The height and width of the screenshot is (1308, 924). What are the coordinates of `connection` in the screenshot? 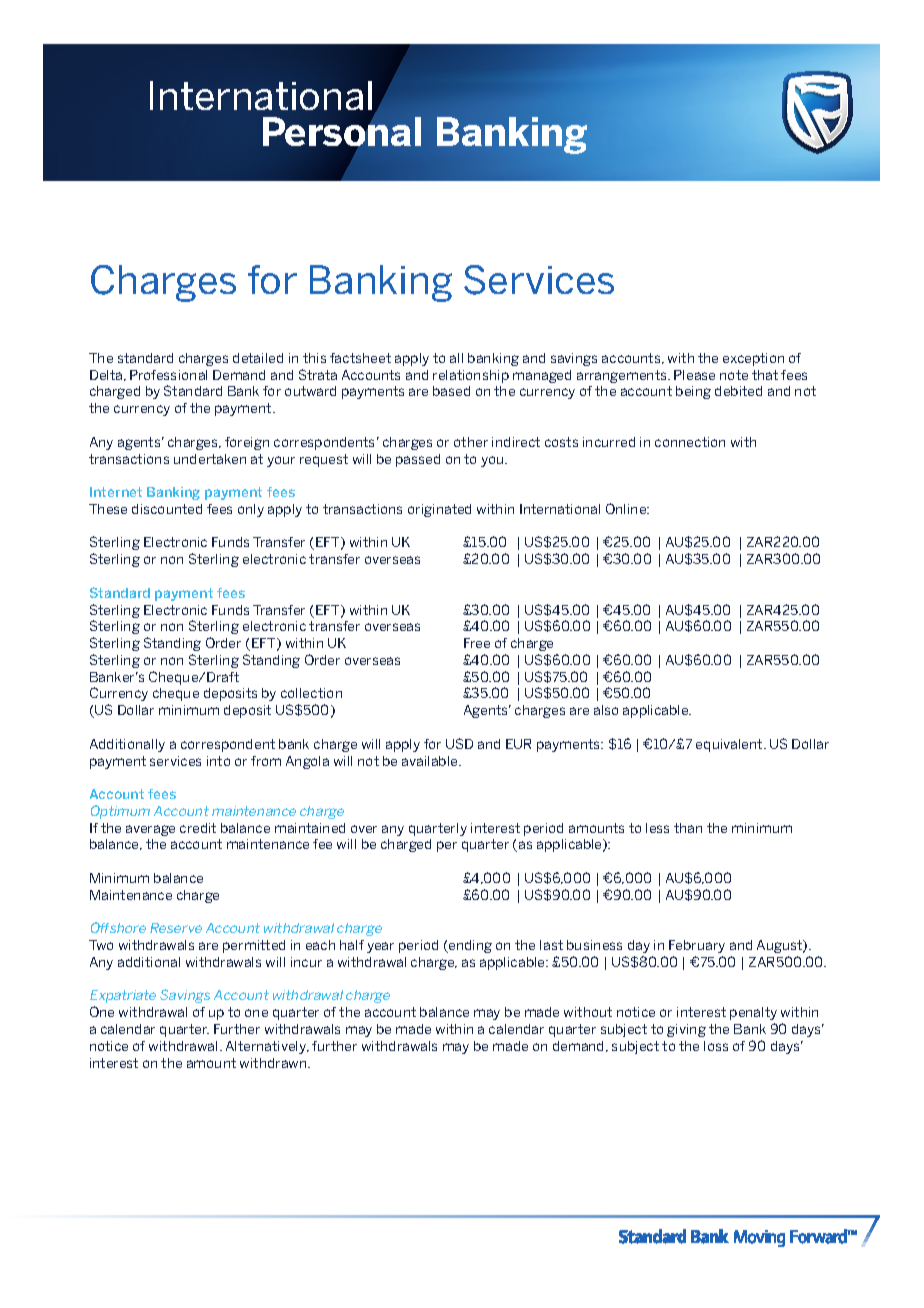 It's located at (690, 442).
